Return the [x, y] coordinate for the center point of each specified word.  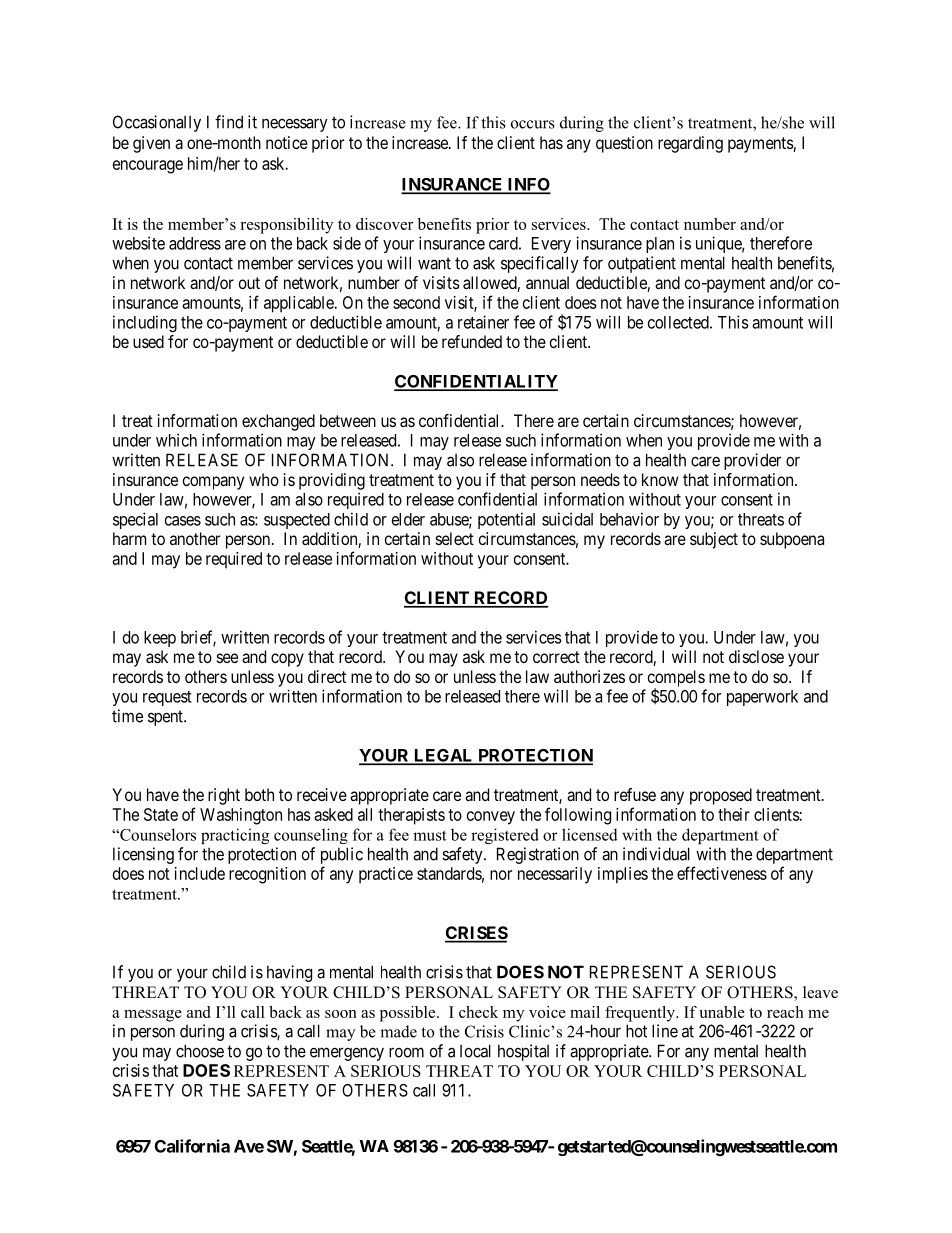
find [229, 122]
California [192, 1146]
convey [491, 818]
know [660, 479]
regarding [690, 144]
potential [506, 520]
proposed [721, 796]
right [224, 796]
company [213, 483]
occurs [533, 124]
